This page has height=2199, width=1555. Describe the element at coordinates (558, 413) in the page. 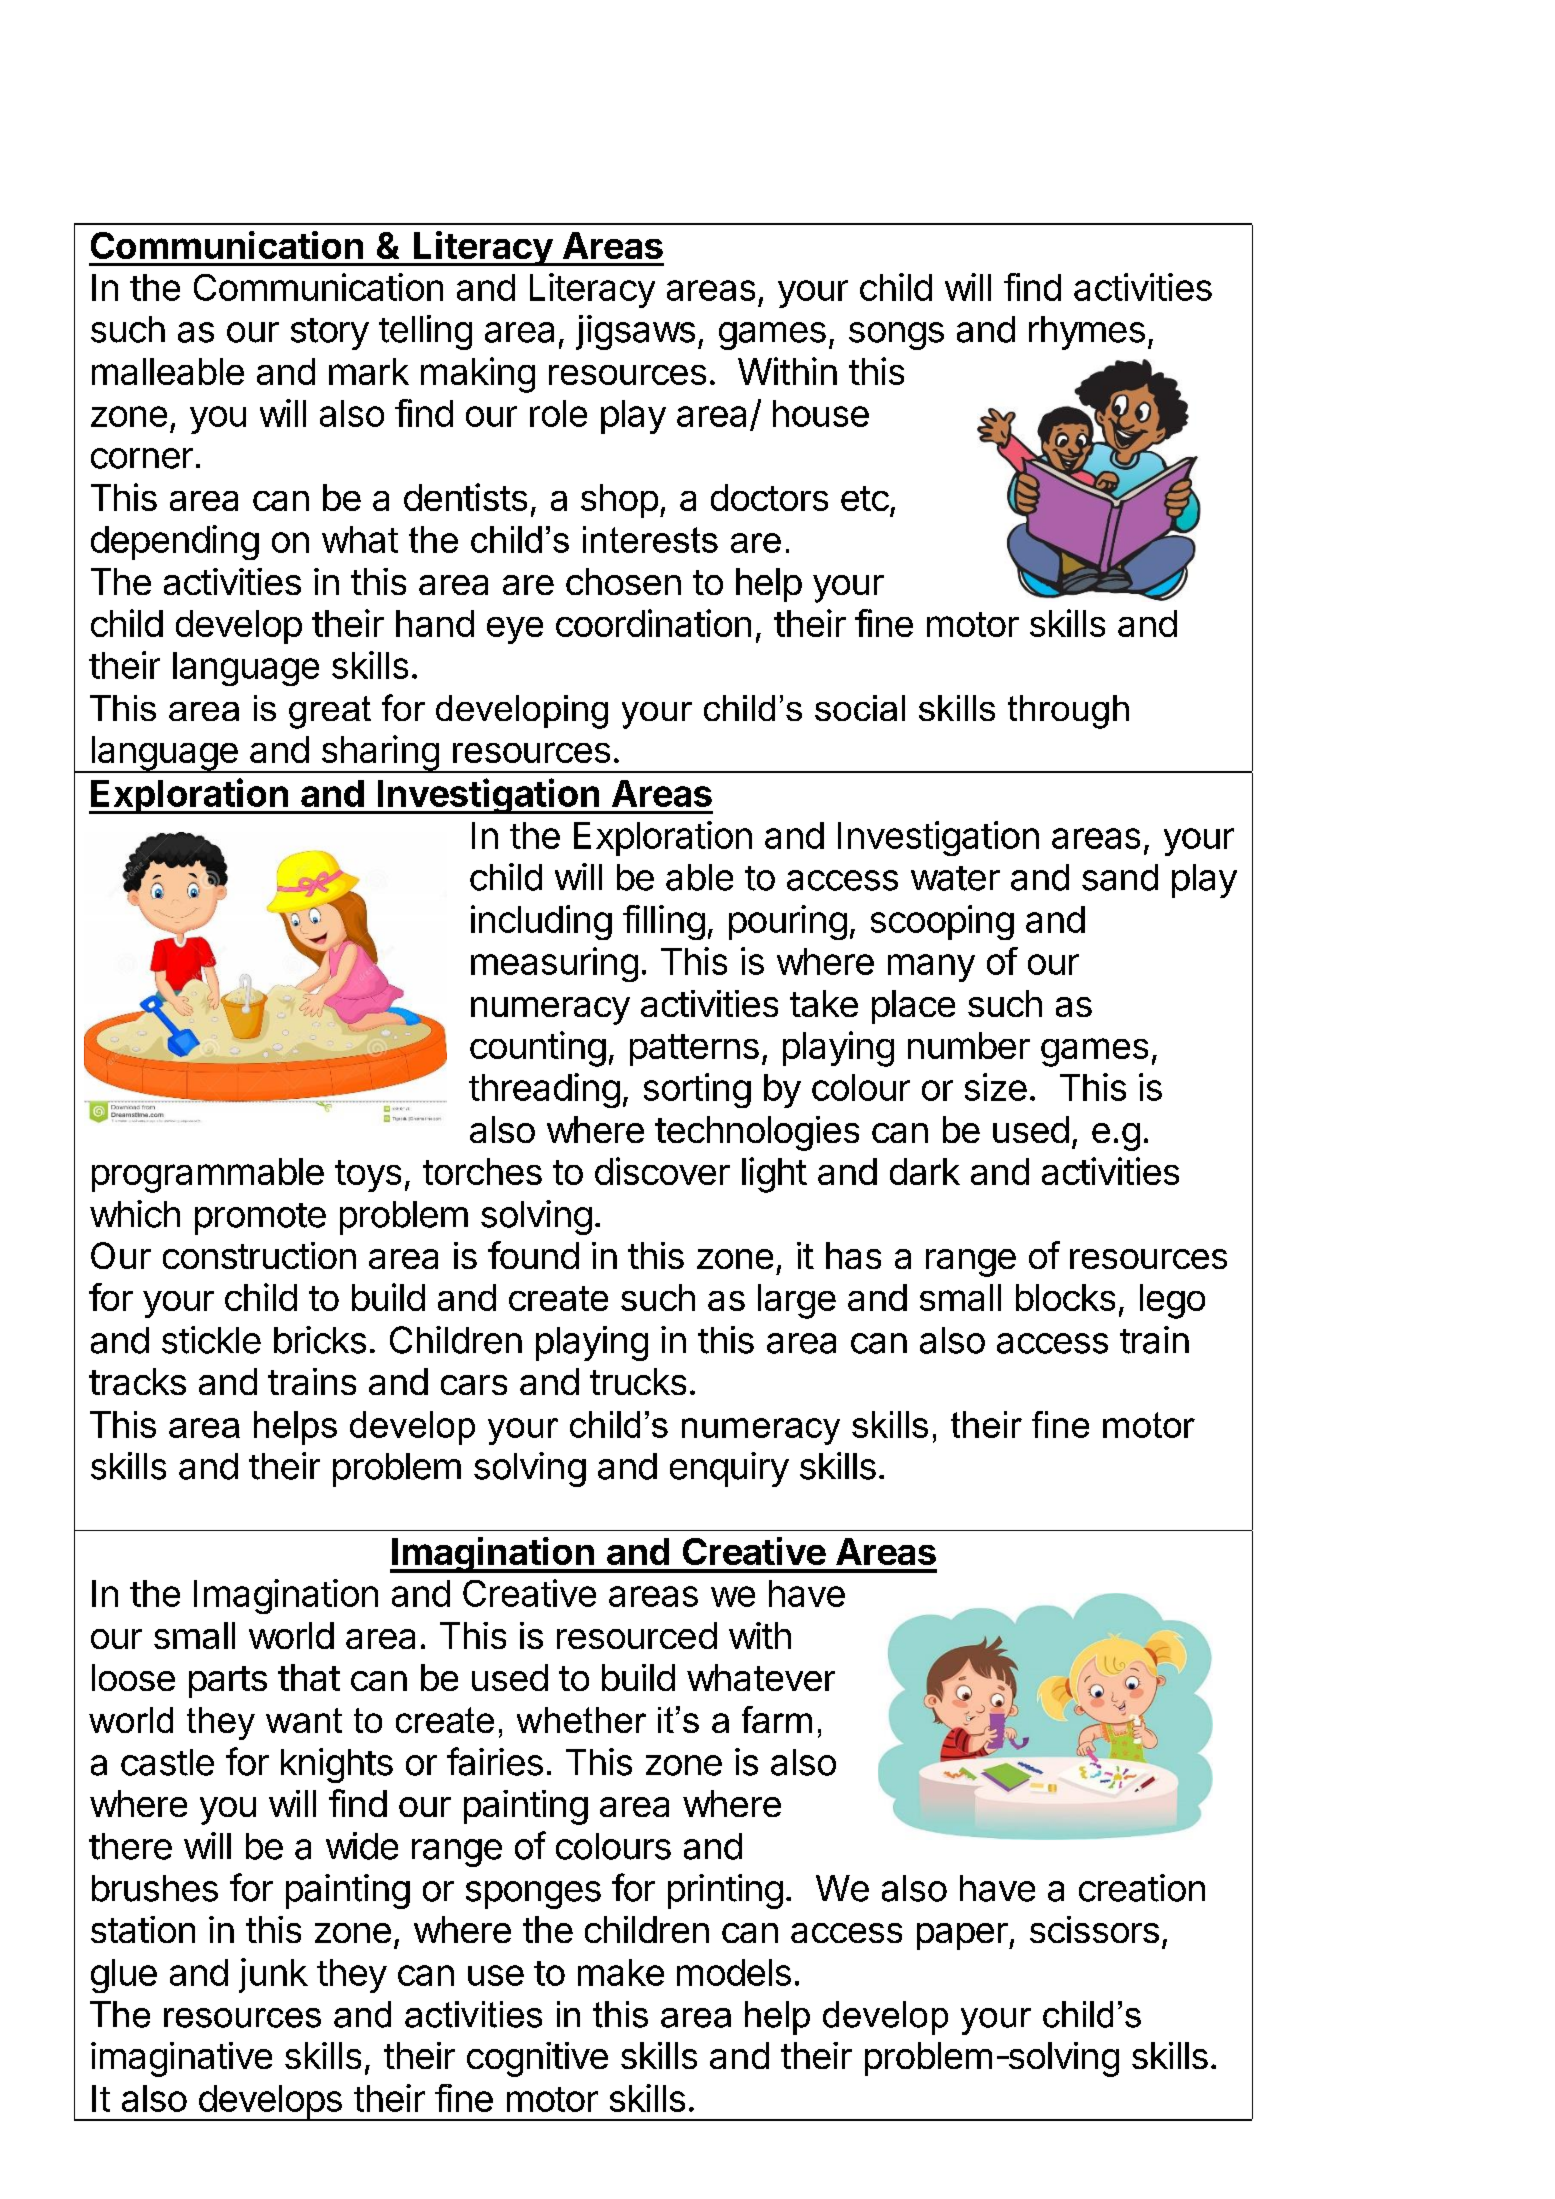

I see `role` at that location.
